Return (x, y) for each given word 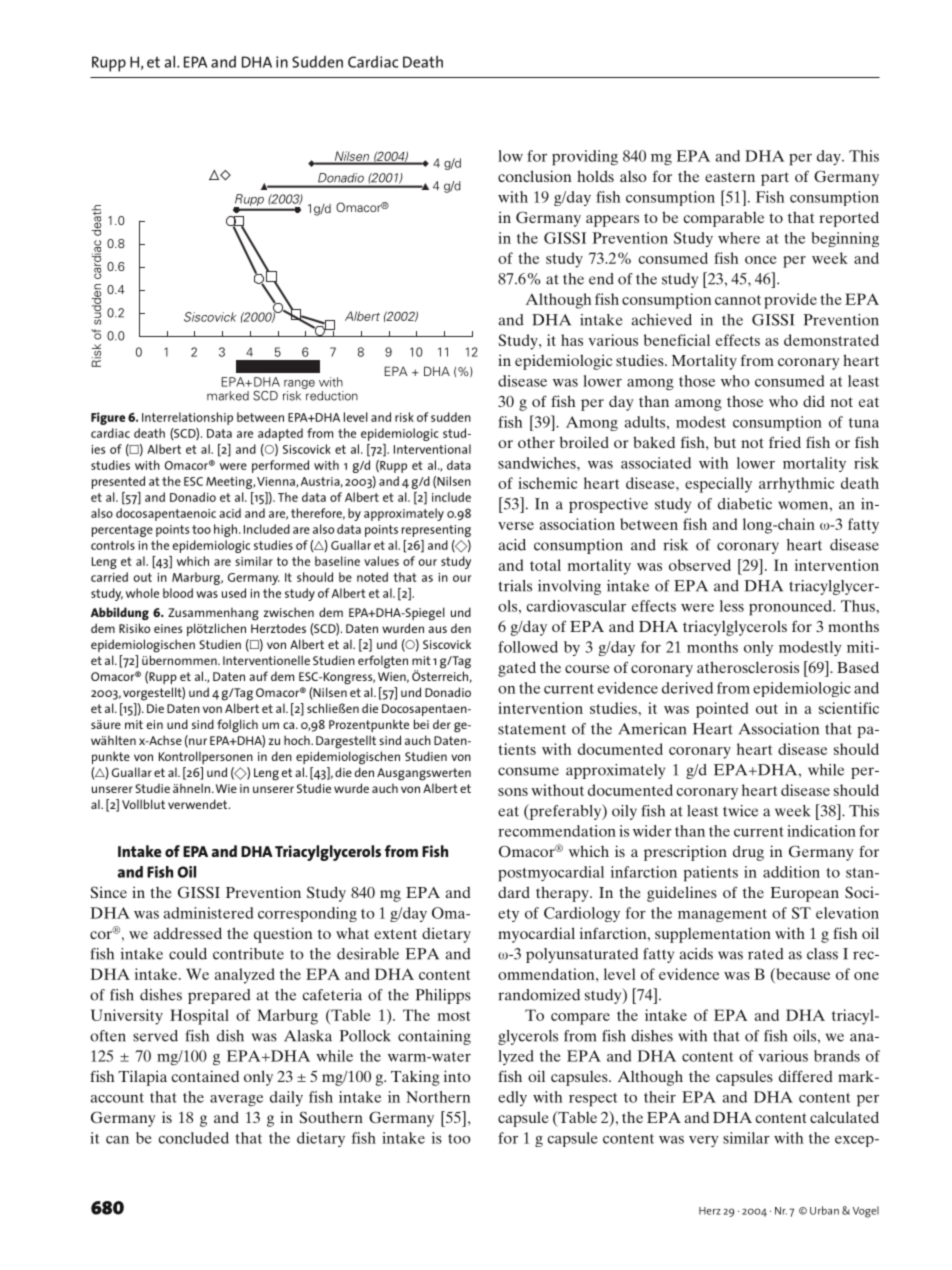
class (822, 954)
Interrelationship (187, 418)
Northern (438, 1097)
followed (528, 647)
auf (258, 676)
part (775, 179)
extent (395, 934)
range (299, 384)
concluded (194, 1138)
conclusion (535, 176)
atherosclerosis (748, 667)
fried (785, 442)
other (536, 442)
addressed (188, 933)
